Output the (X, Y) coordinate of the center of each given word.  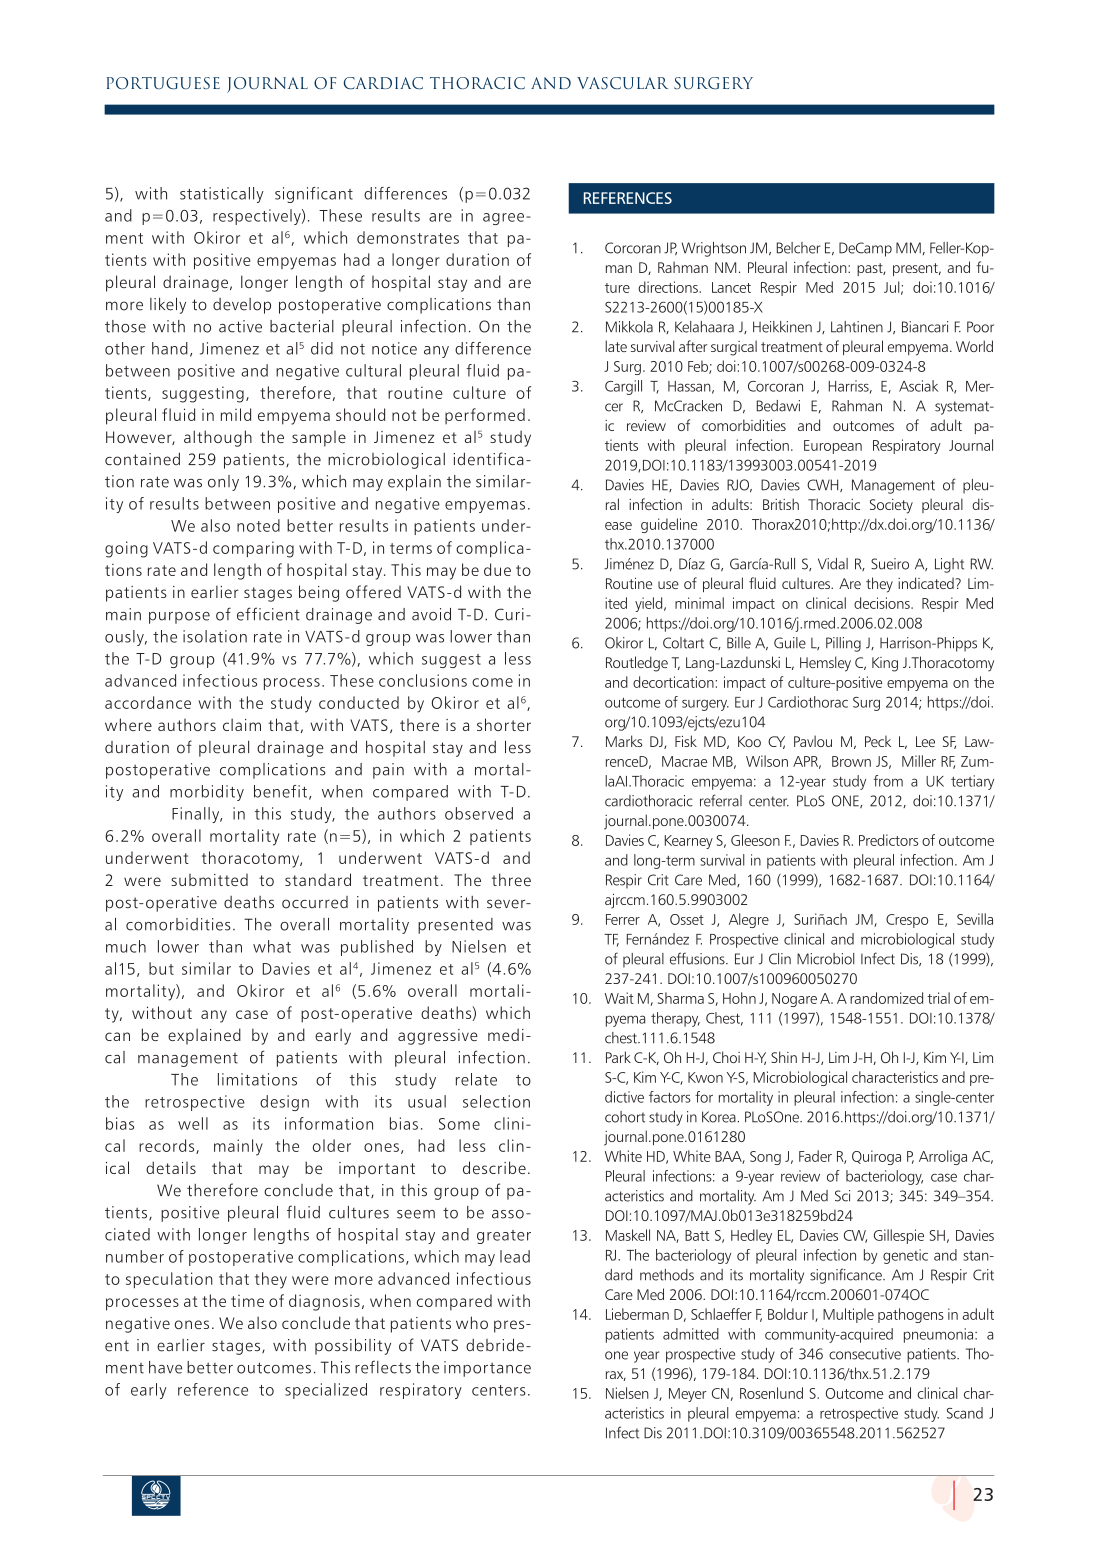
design (284, 1103)
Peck (878, 741)
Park (618, 1057)
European (833, 447)
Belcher (798, 248)
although (218, 438)
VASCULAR (622, 83)
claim (242, 724)
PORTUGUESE (163, 83)
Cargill (623, 387)
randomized (886, 998)
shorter (504, 724)
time (247, 1301)
